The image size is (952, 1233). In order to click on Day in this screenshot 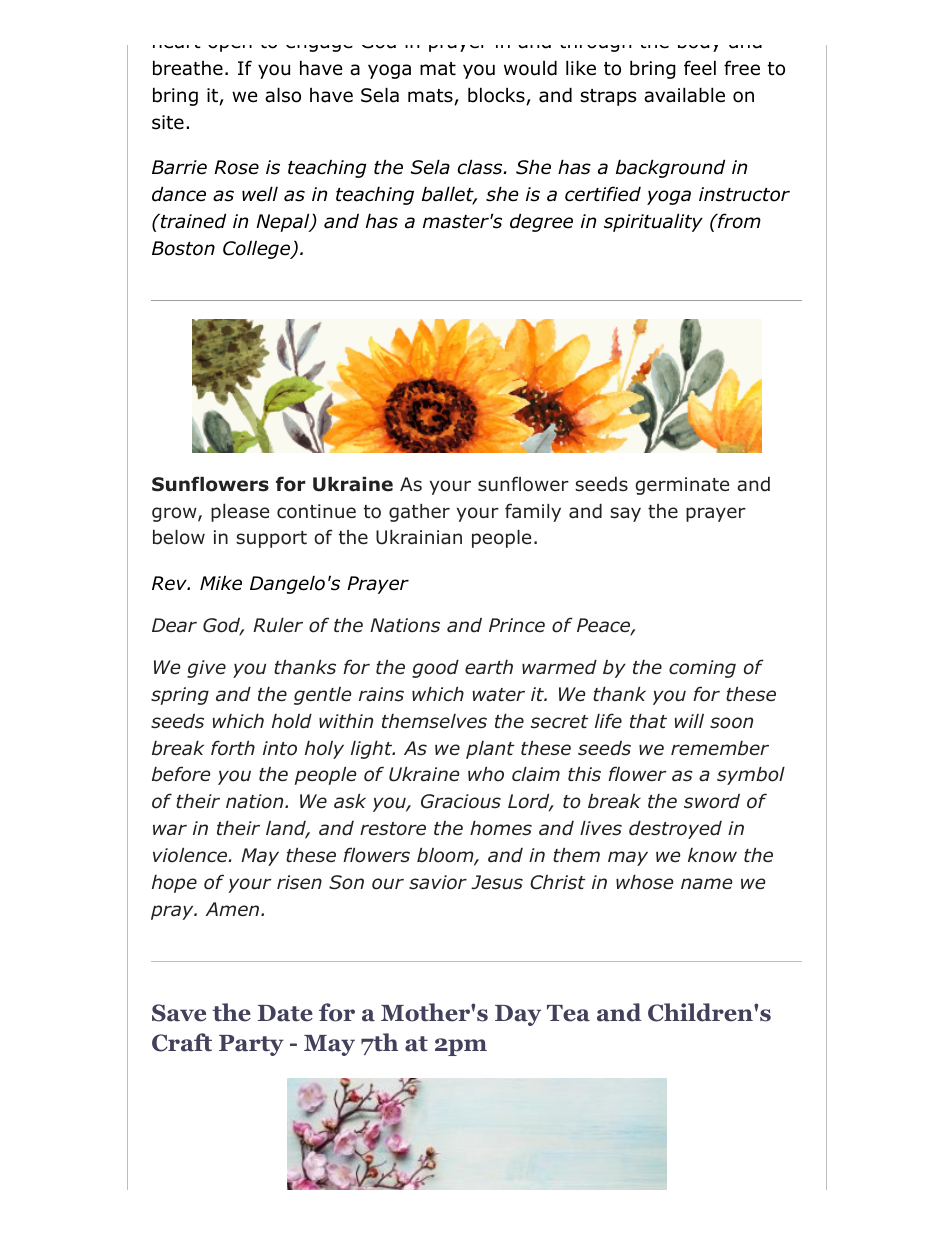, I will do `click(518, 1015)`.
